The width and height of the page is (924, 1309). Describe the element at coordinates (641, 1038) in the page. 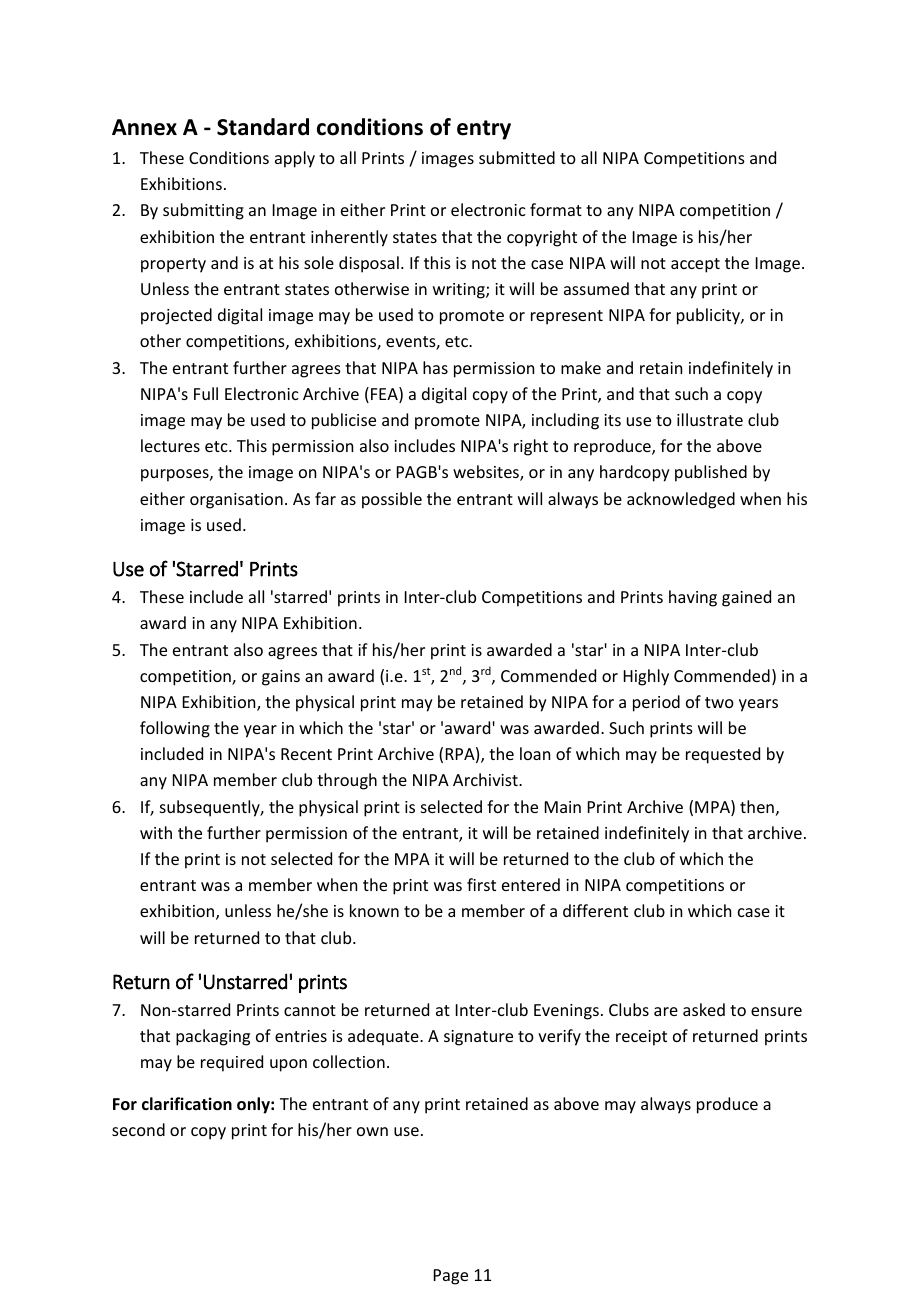

I see `receipt` at that location.
